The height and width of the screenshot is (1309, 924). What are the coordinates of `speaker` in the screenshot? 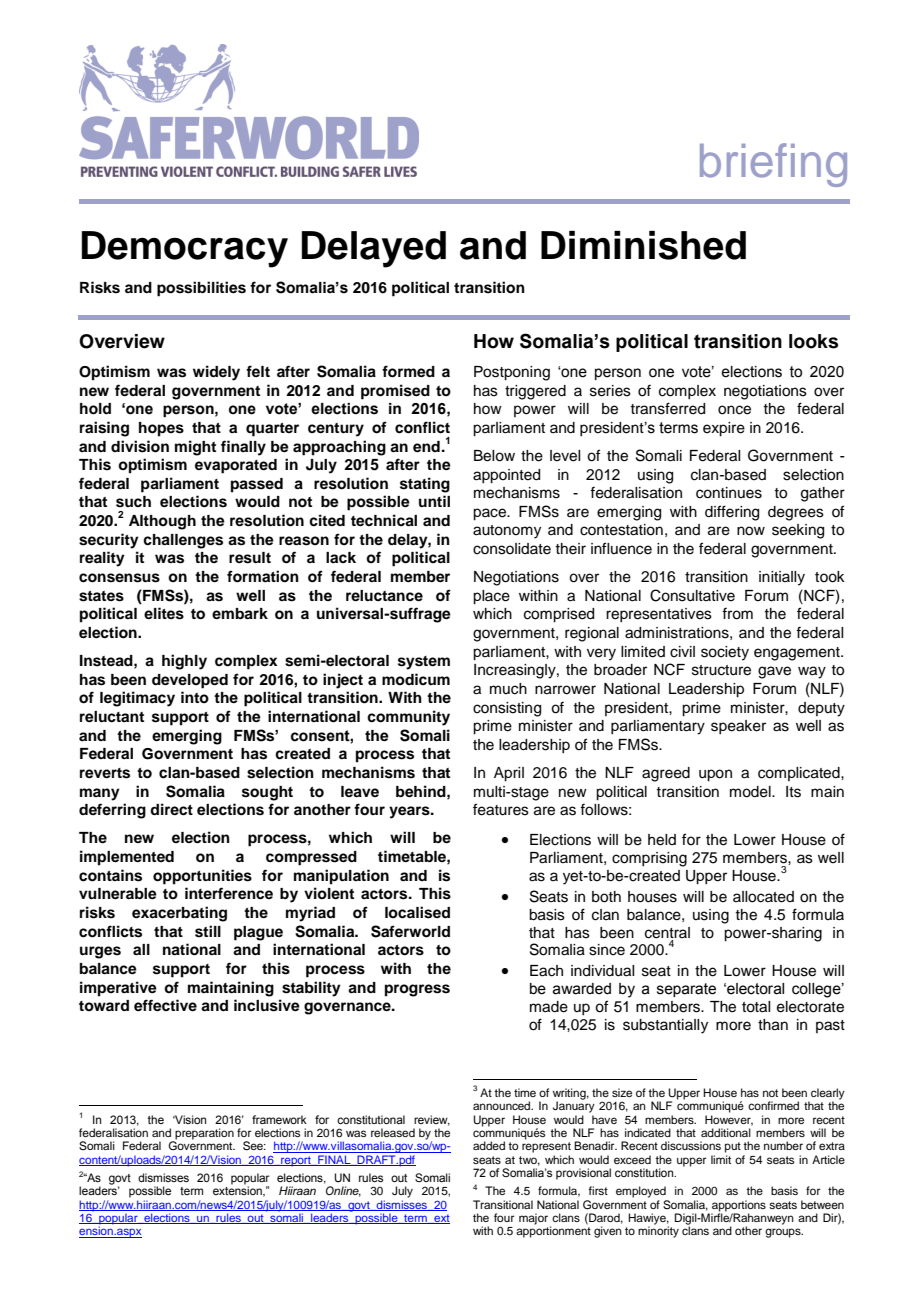 It's located at (738, 727).
